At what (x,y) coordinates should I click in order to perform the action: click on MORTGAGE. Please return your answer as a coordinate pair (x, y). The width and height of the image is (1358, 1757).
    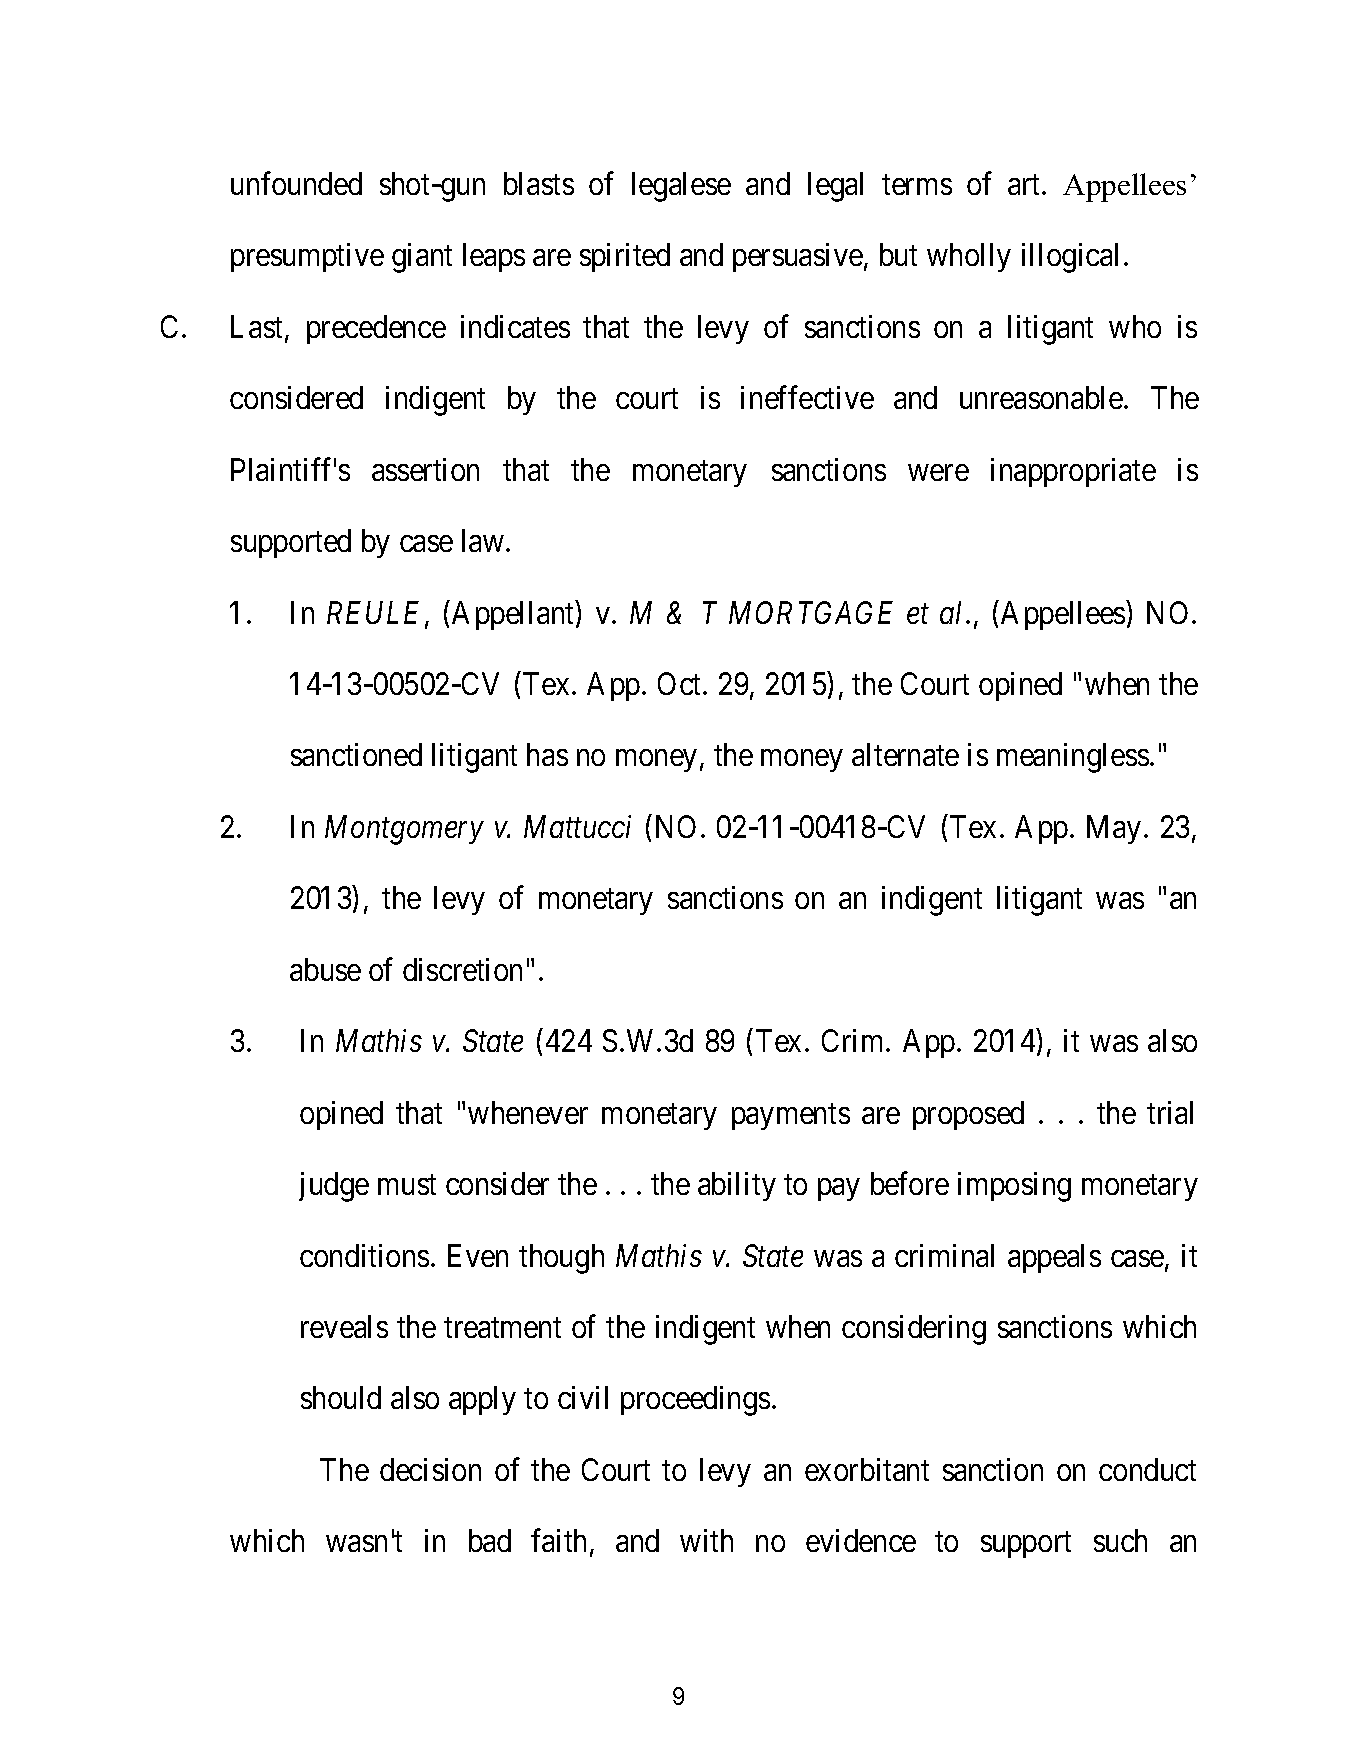
    Looking at the image, I should click on (811, 612).
